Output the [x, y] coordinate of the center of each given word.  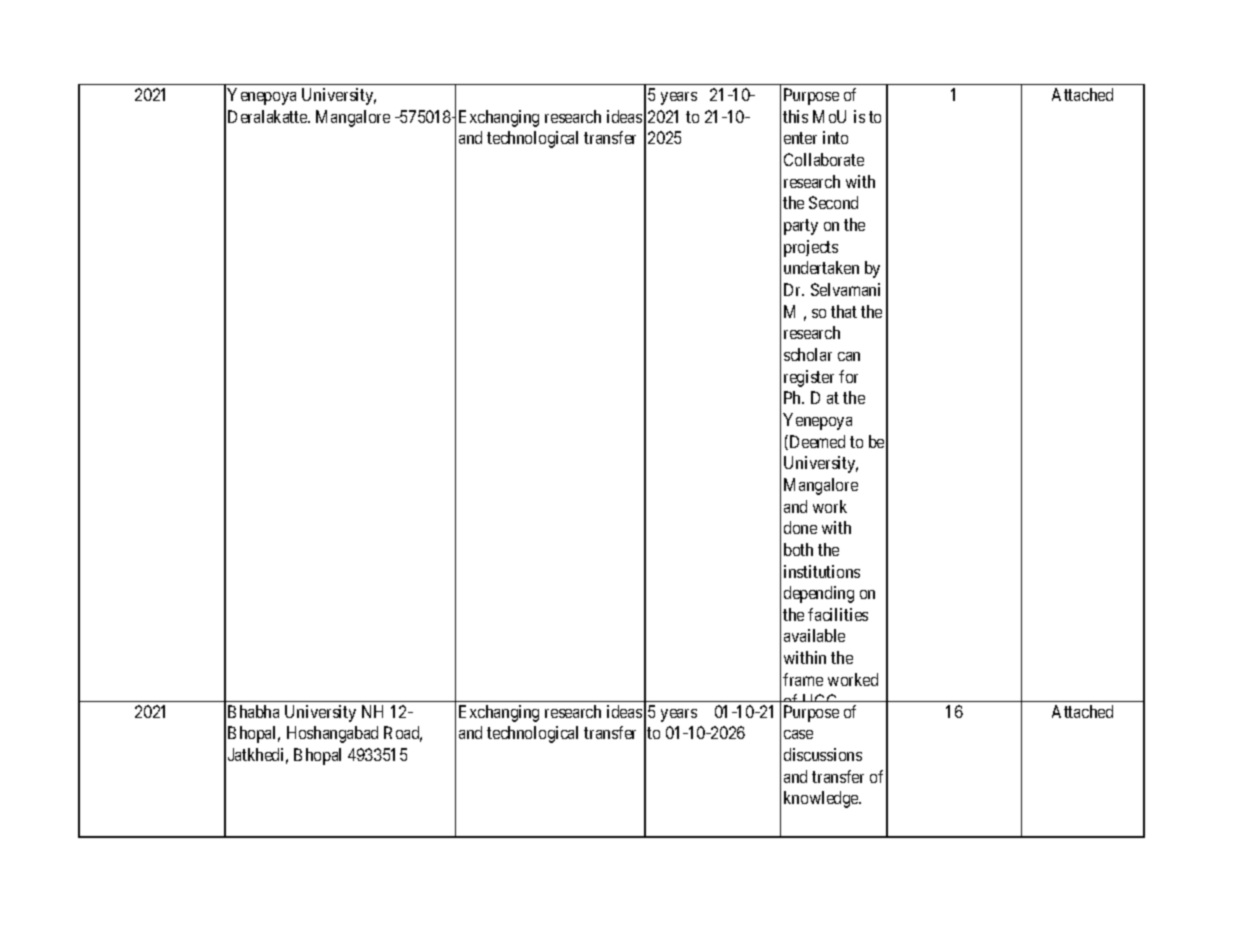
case [798, 734]
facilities [838, 614]
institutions [822, 571]
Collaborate [824, 159]
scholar [808, 354]
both [798, 549]
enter [800, 138]
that [844, 311]
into [835, 137]
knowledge [822, 799]
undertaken [821, 267]
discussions [823, 754]
